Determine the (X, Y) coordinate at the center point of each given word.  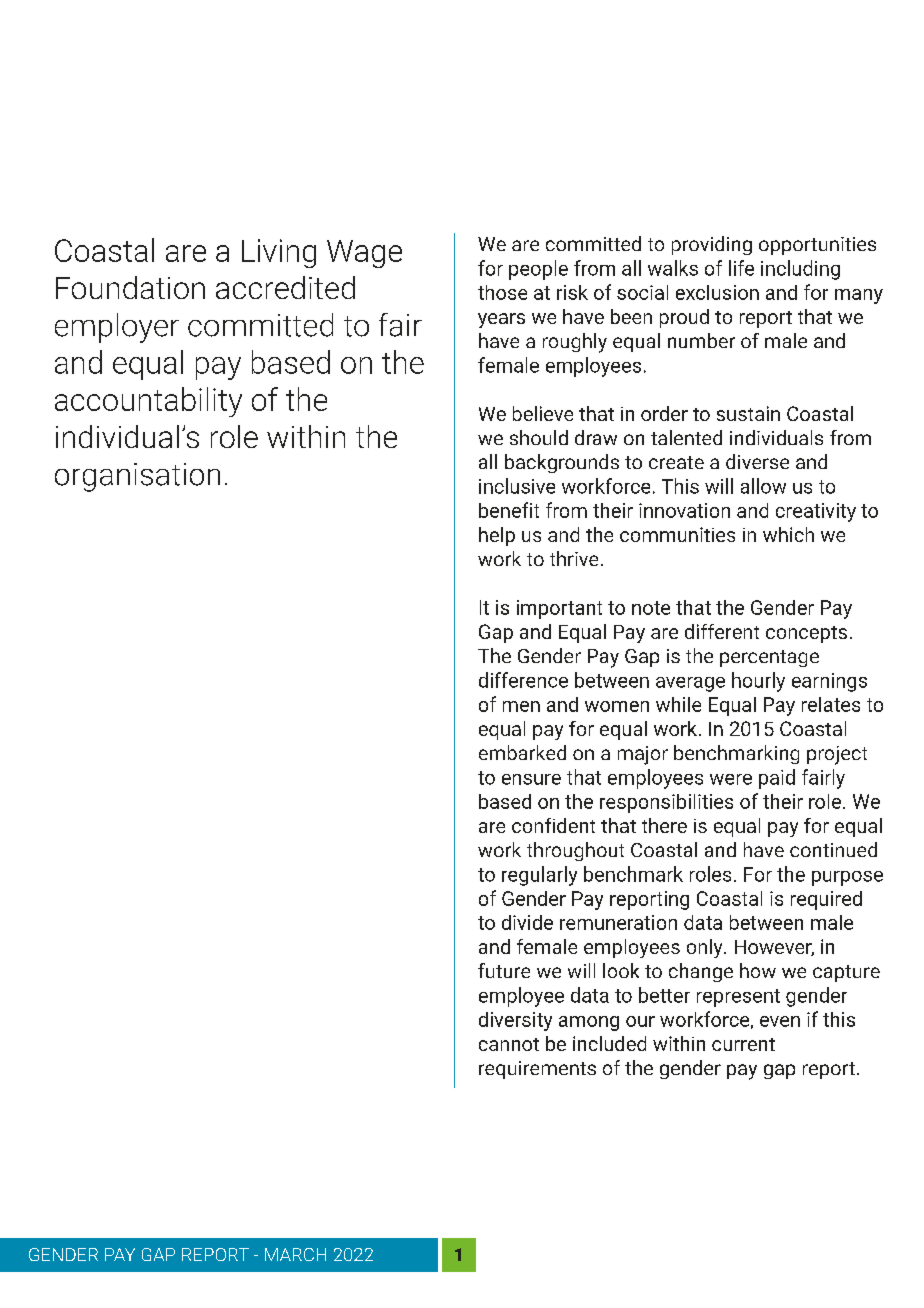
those (502, 292)
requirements (537, 1070)
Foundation (130, 287)
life (741, 268)
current (743, 1044)
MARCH (295, 1254)
